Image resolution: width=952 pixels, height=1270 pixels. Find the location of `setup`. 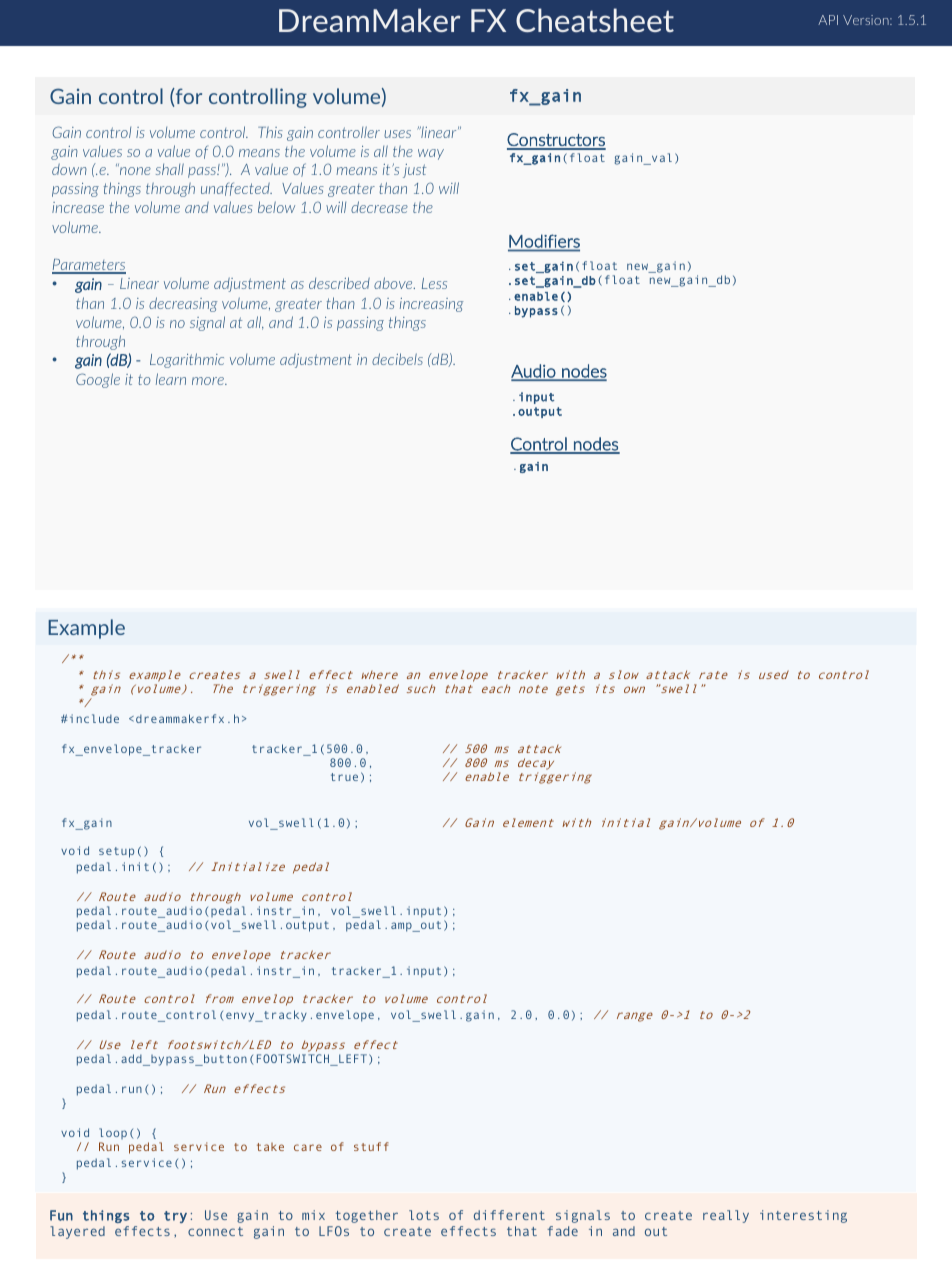

setup is located at coordinates (116, 852).
